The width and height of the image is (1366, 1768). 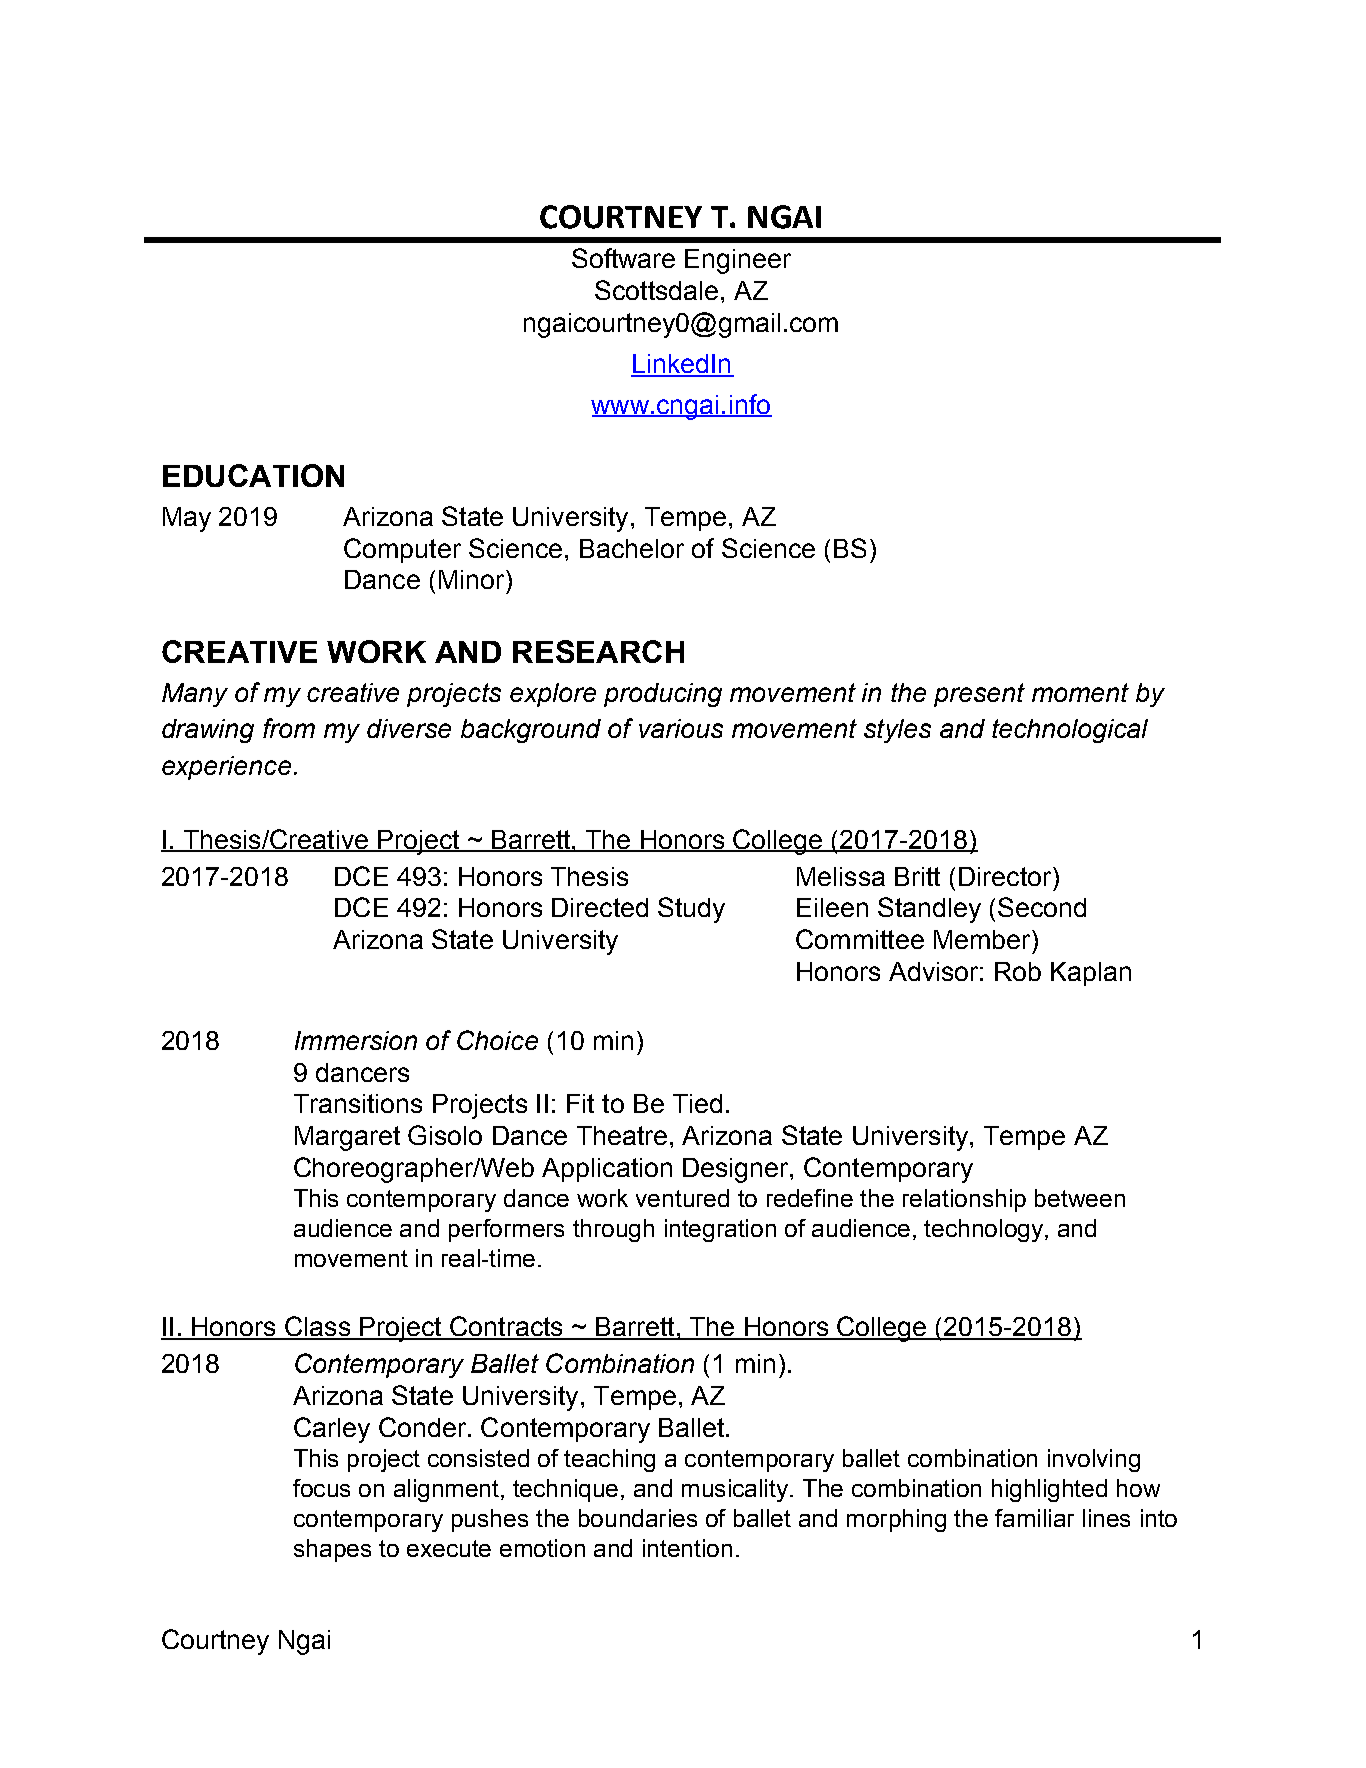 I want to click on Tied, so click(x=697, y=1103).
